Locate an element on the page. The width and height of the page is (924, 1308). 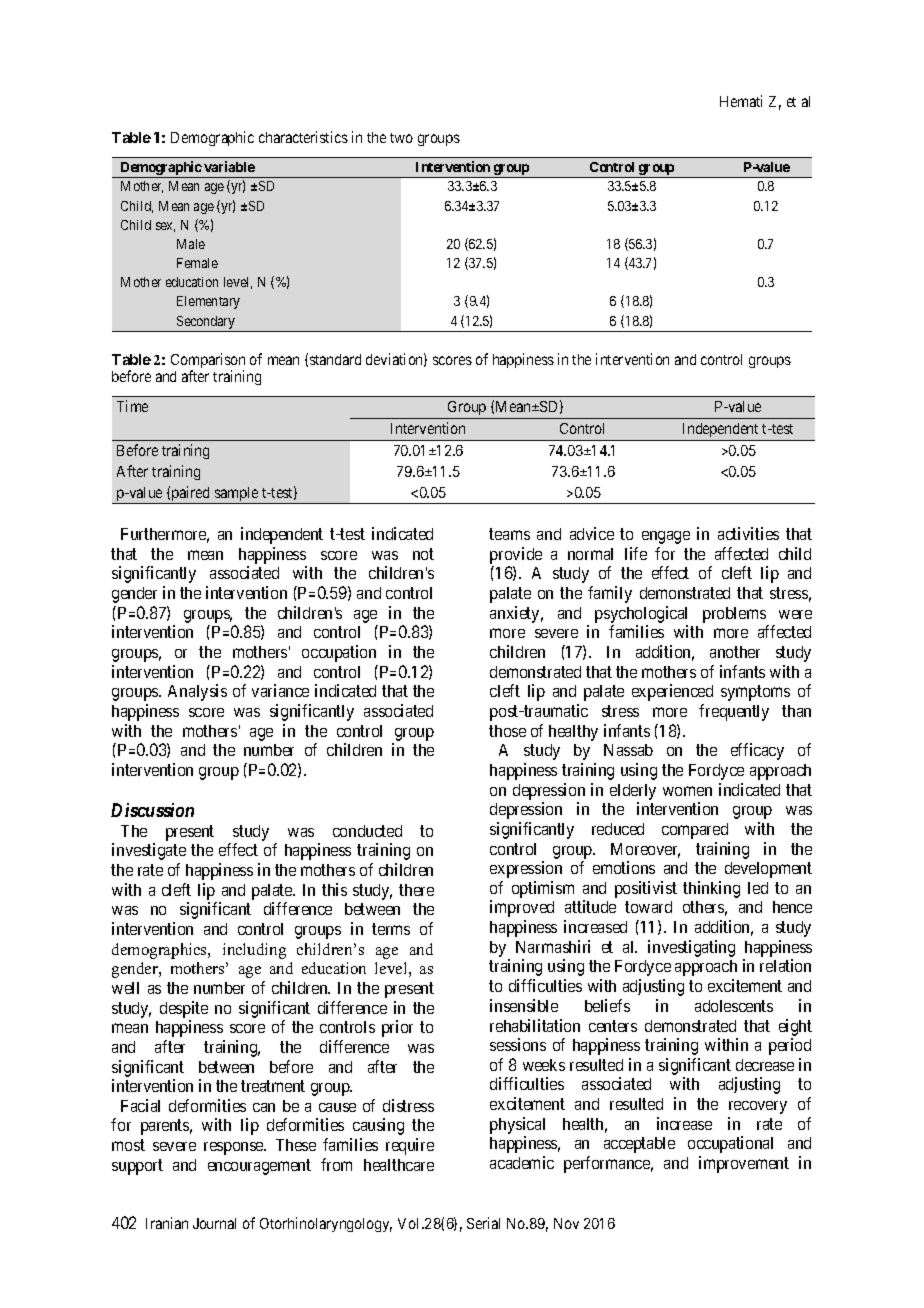
Serial is located at coordinates (483, 1223).
